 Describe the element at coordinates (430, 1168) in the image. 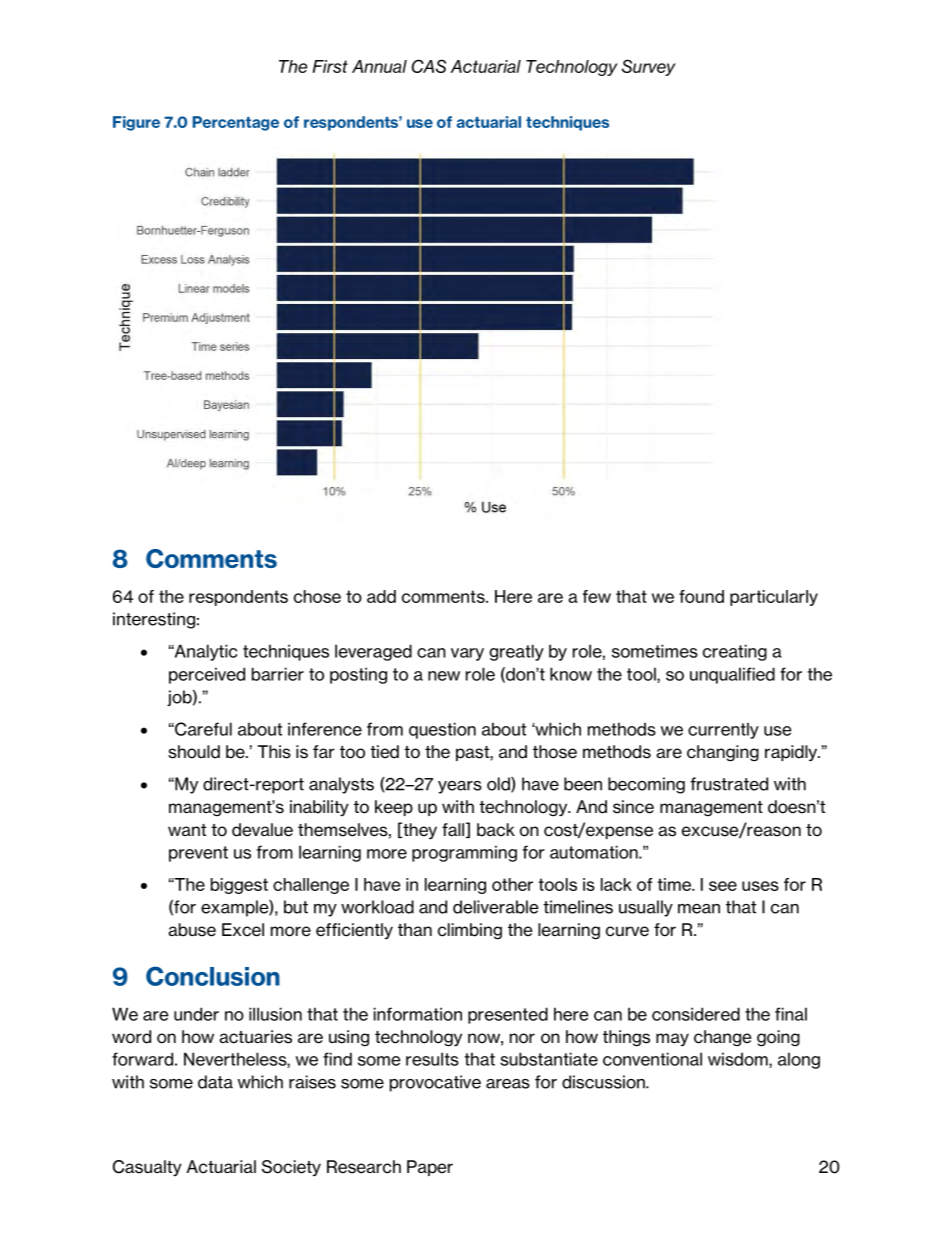

I see `Paper` at that location.
